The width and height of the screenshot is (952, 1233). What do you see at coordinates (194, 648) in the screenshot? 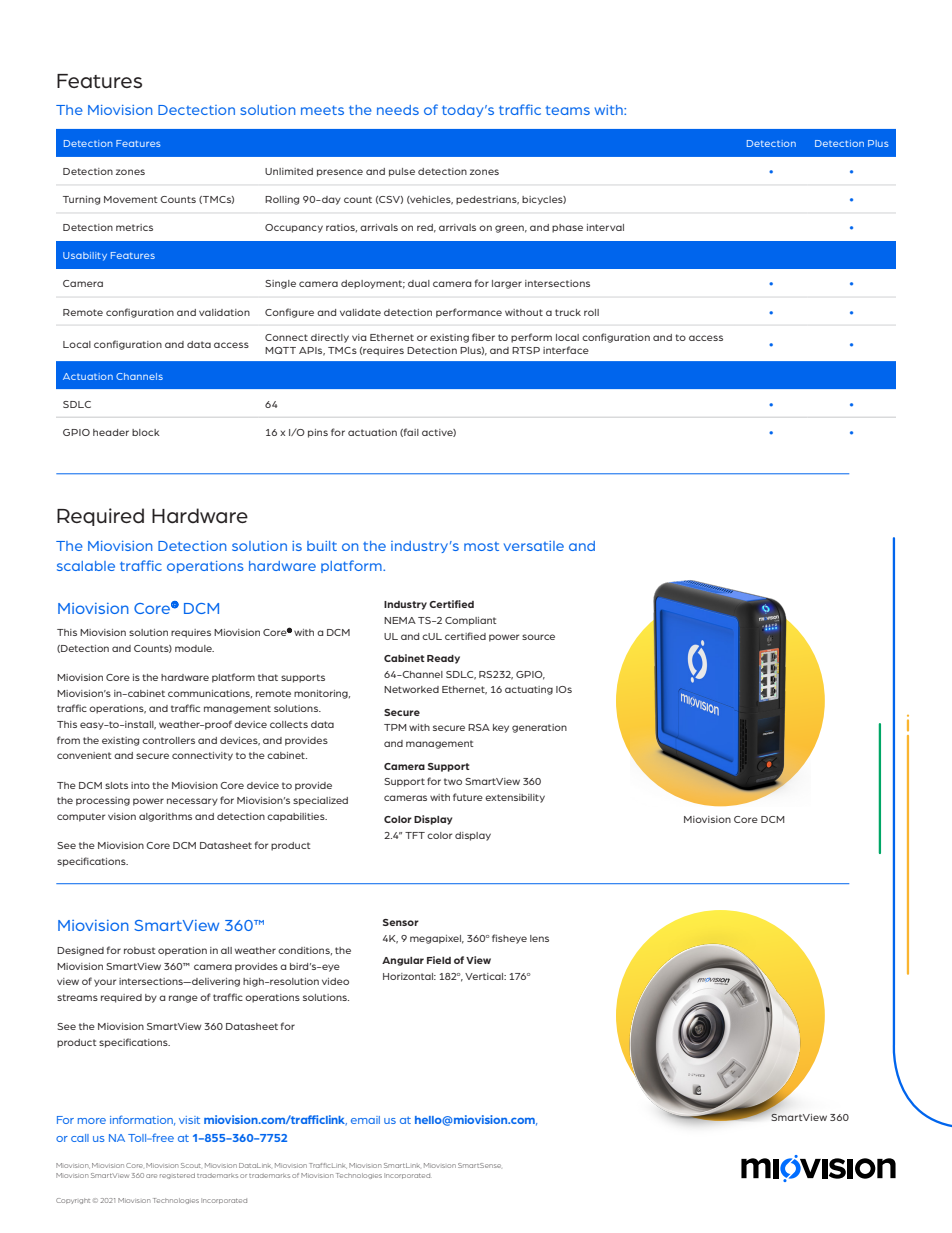
I see `module` at bounding box center [194, 648].
